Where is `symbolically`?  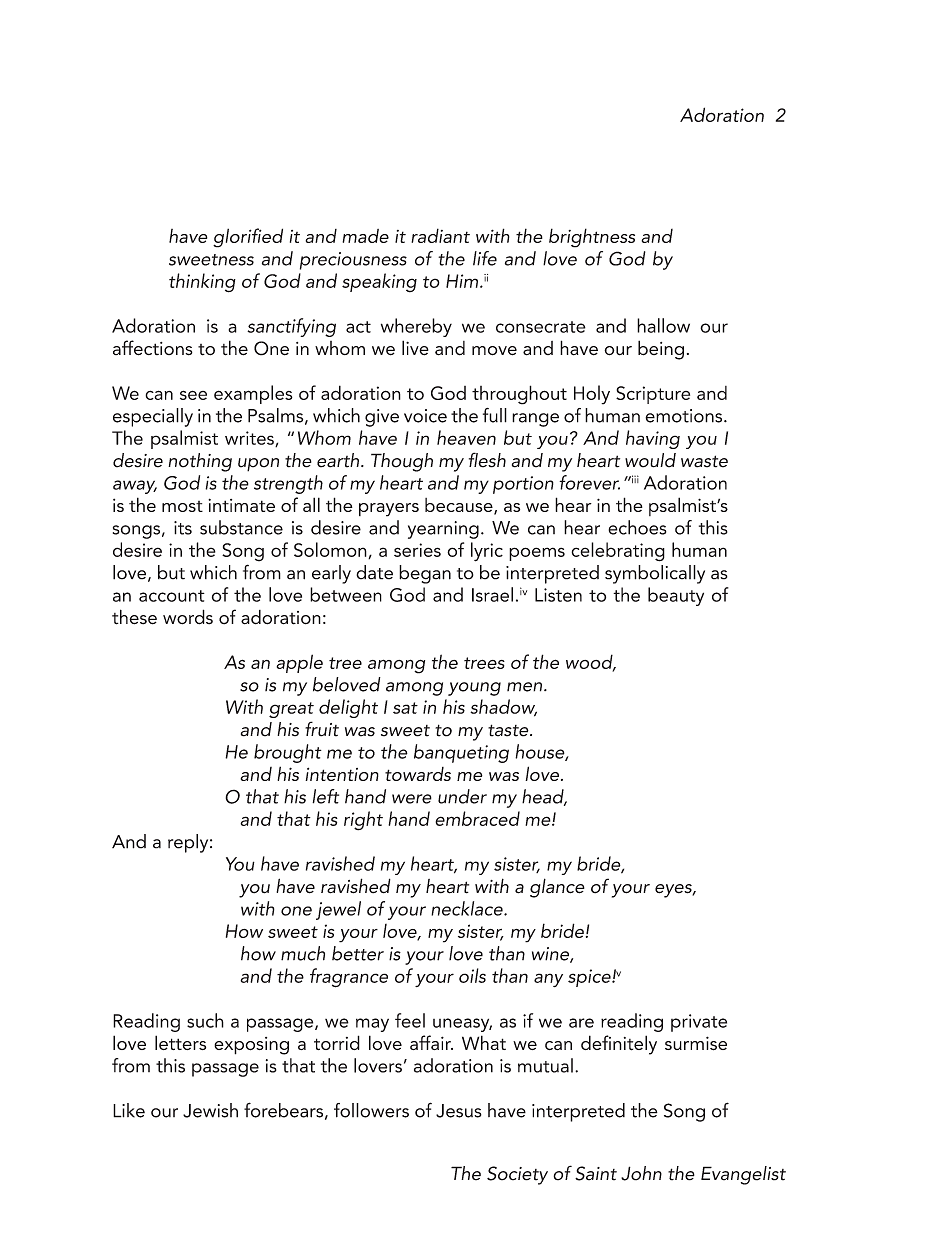
symbolically is located at coordinates (655, 574).
